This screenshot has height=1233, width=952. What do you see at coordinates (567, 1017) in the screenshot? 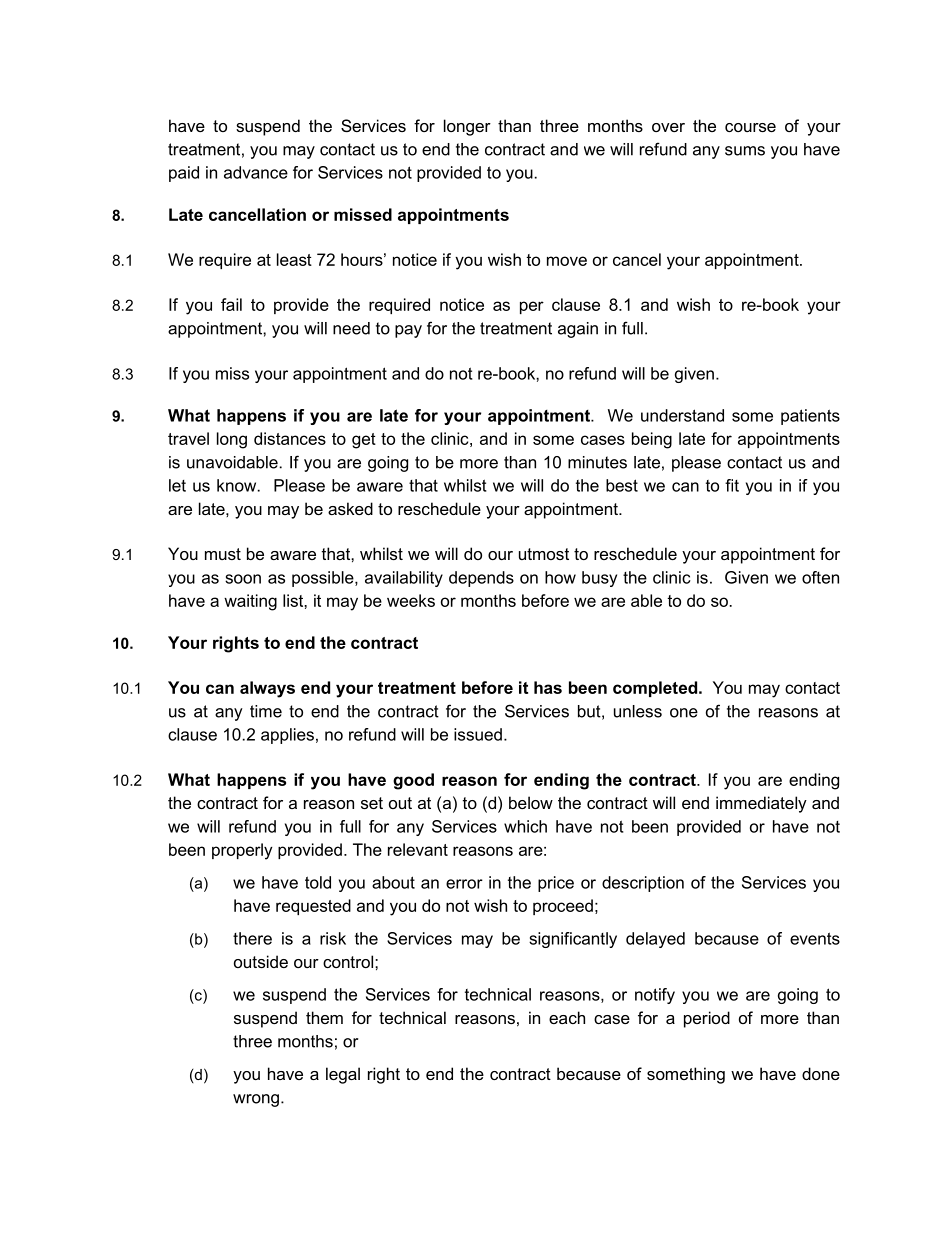
I see `each` at bounding box center [567, 1017].
